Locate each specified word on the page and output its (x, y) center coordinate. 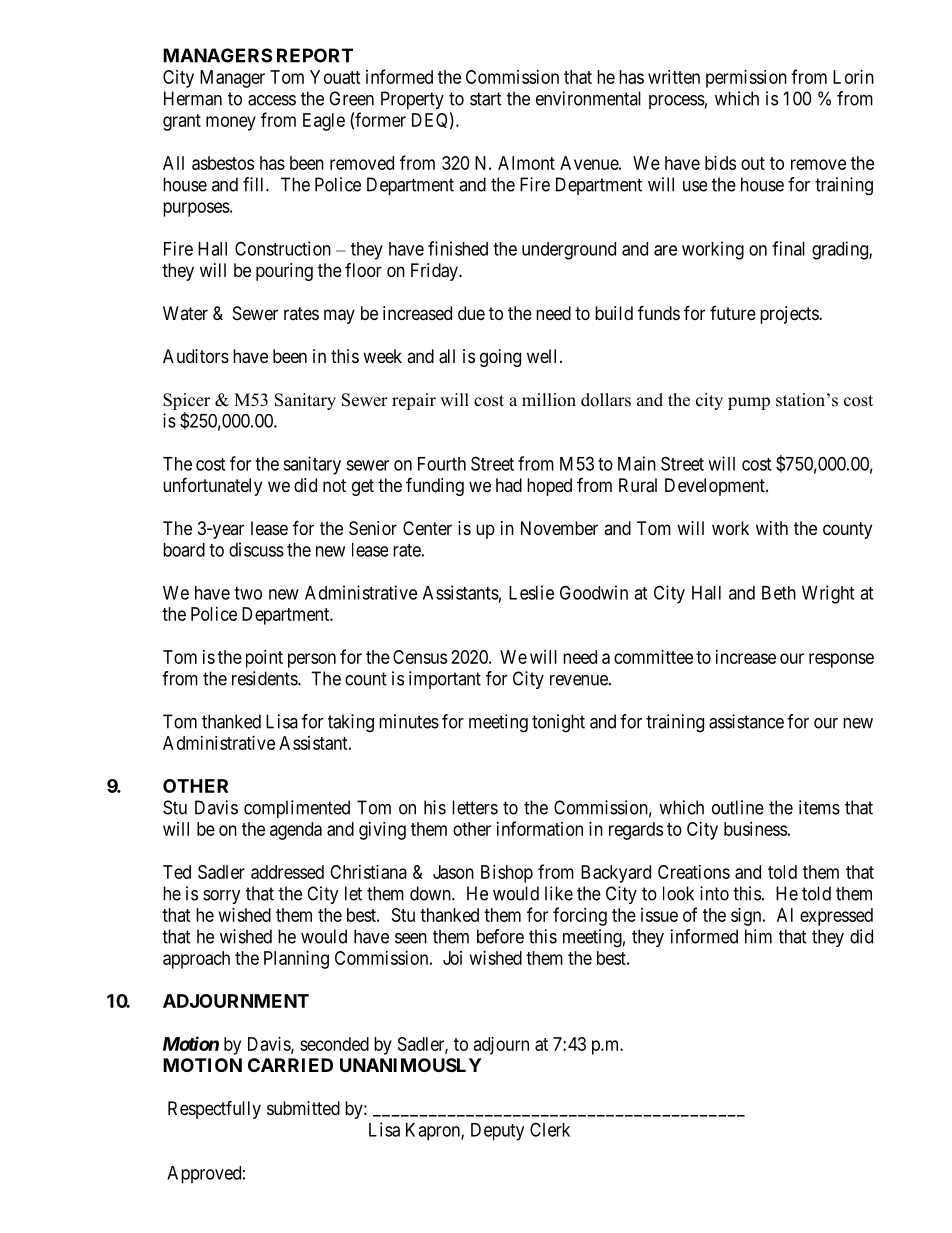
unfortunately (212, 486)
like (559, 893)
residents (265, 678)
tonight (558, 723)
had (509, 485)
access (272, 100)
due (471, 313)
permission (746, 79)
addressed (287, 872)
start (486, 99)
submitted (303, 1108)
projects (790, 315)
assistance (746, 721)
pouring (284, 272)
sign (747, 917)
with (772, 528)
